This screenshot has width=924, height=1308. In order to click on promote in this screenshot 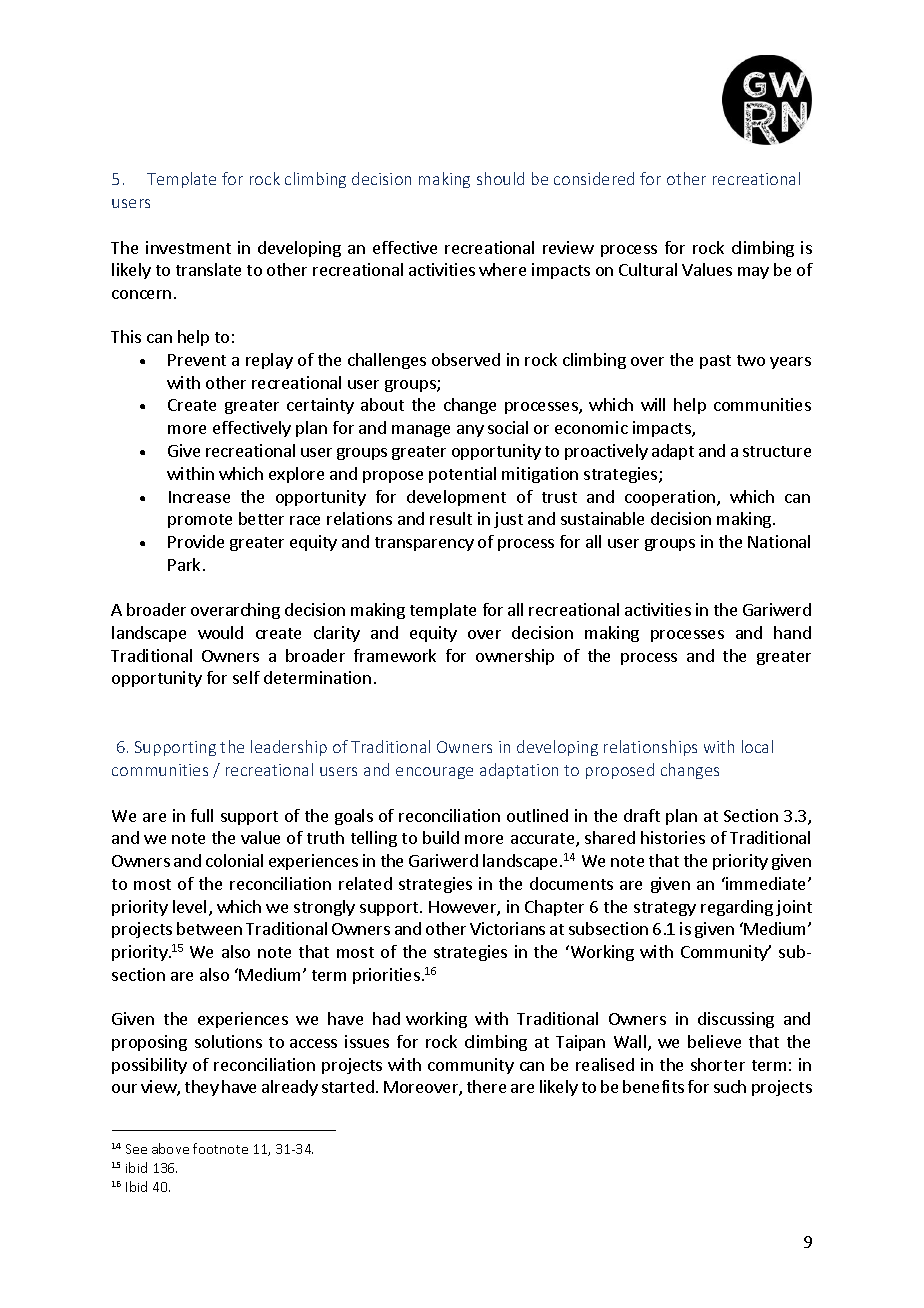, I will do `click(200, 521)`.
